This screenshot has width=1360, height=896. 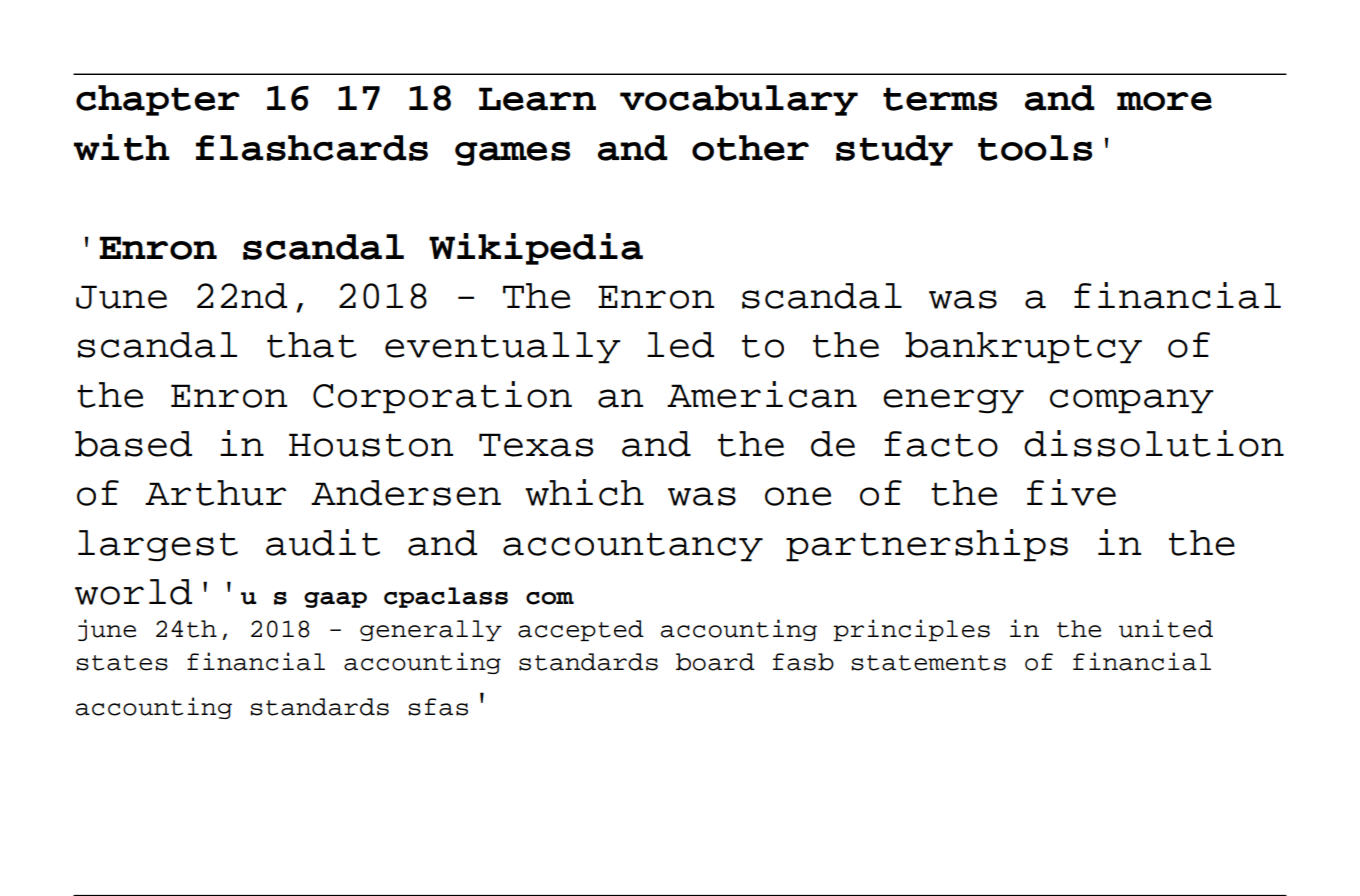 What do you see at coordinates (953, 401) in the screenshot?
I see `energy` at bounding box center [953, 401].
